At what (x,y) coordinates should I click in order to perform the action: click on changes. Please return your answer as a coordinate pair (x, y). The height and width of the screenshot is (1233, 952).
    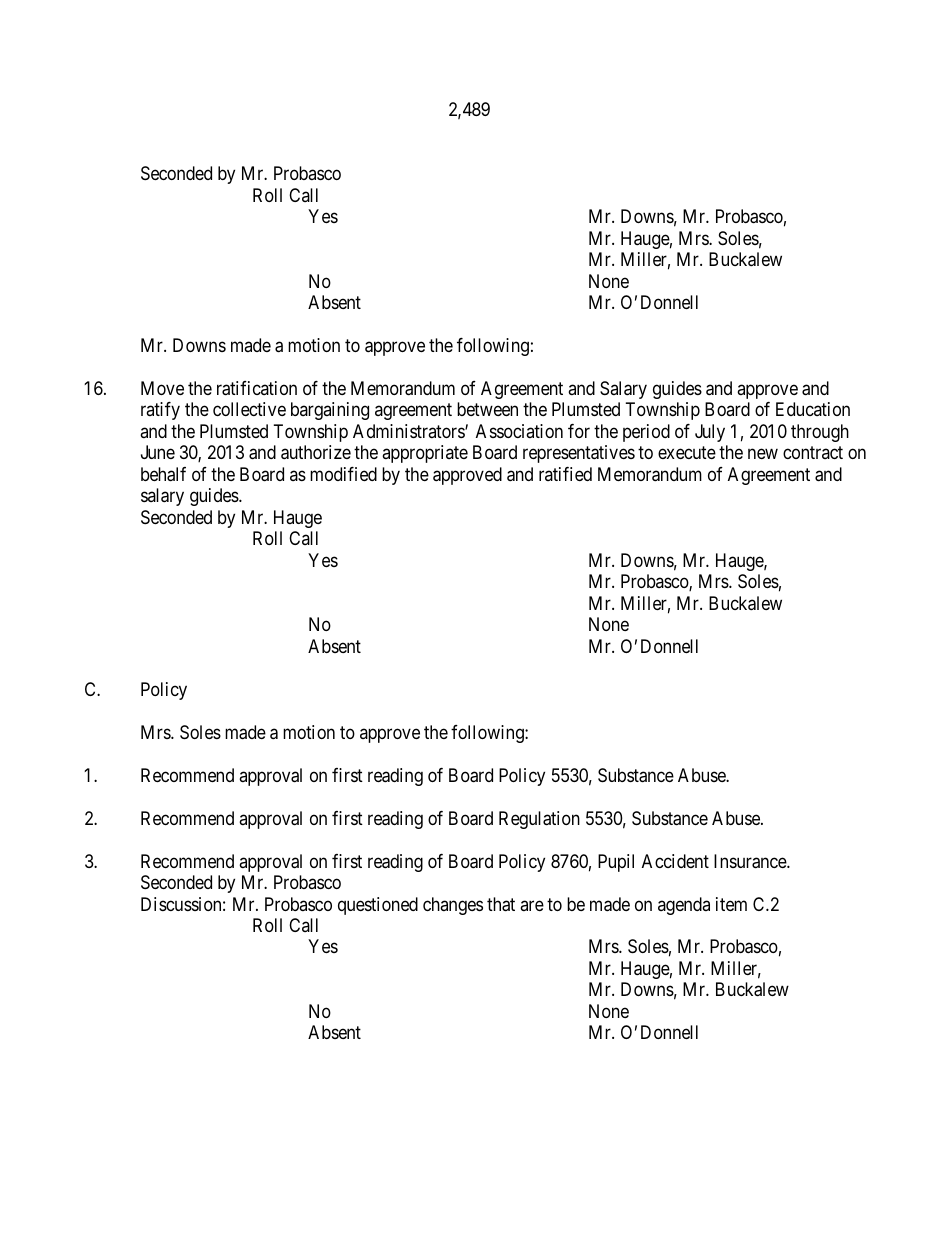
    Looking at the image, I should click on (453, 906).
